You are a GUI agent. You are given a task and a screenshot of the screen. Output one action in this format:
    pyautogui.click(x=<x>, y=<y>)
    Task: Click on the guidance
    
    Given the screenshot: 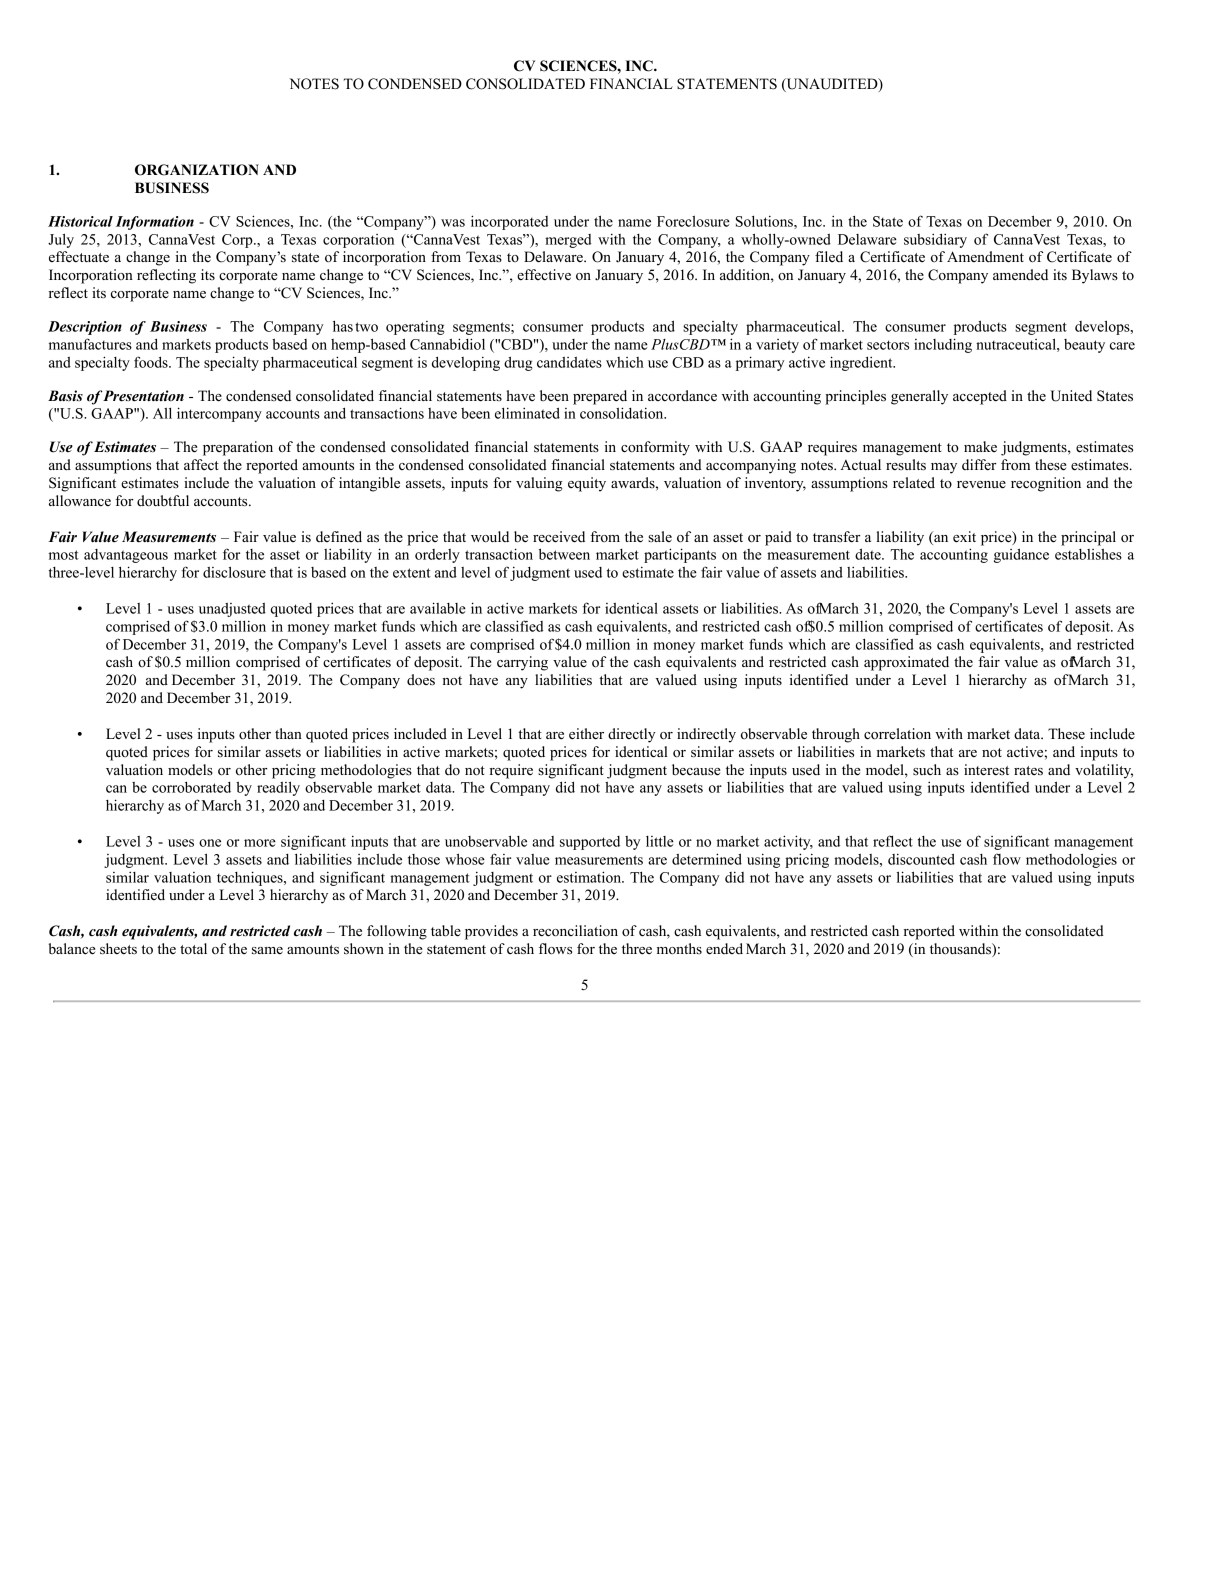 What is the action you would take?
    pyautogui.click(x=1021, y=555)
